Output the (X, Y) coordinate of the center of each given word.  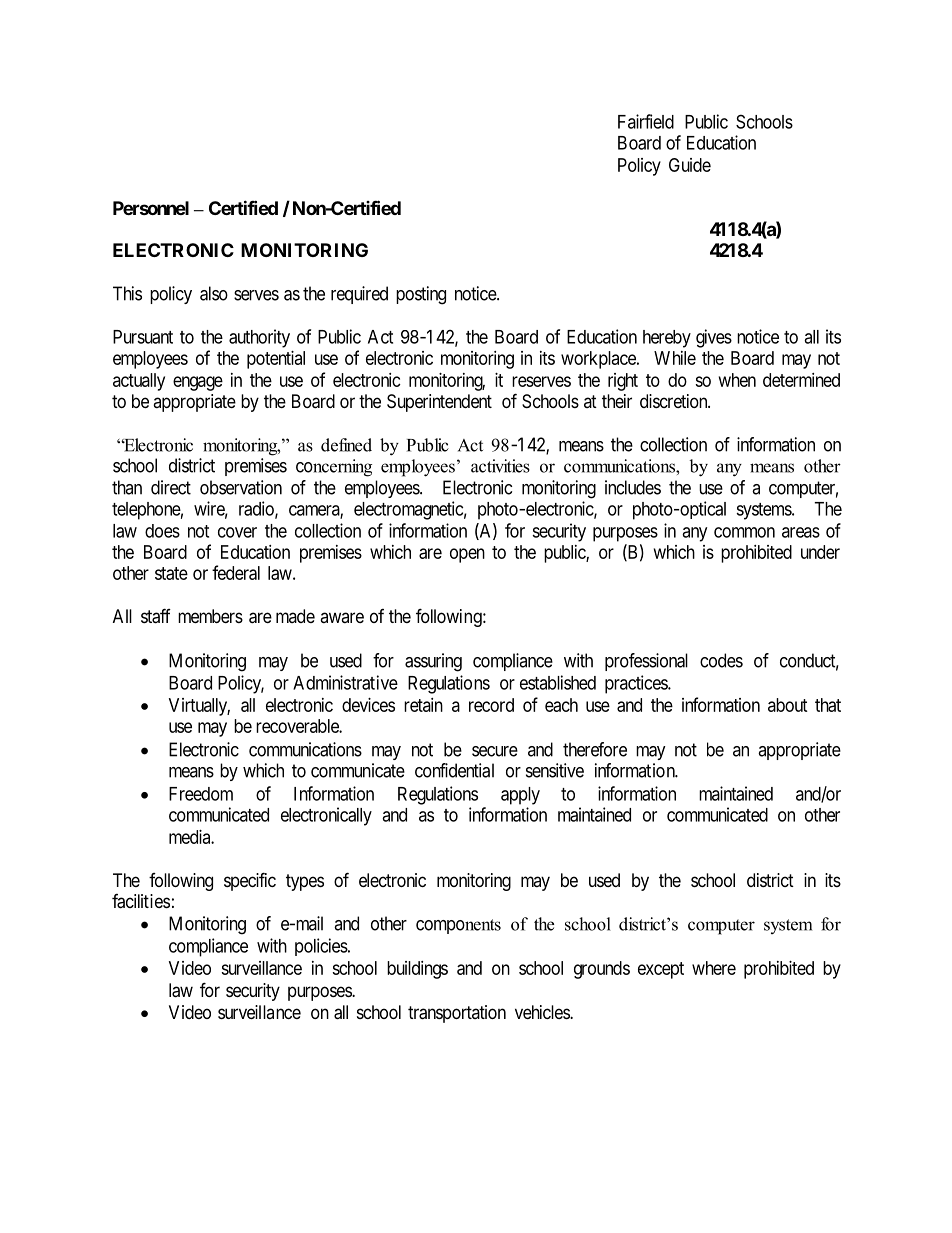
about (788, 705)
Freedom (201, 794)
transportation (457, 1014)
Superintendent (439, 403)
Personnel (151, 208)
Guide (690, 165)
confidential (454, 770)
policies (321, 947)
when (737, 380)
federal (236, 572)
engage (198, 383)
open (467, 555)
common (744, 532)
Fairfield (646, 121)
